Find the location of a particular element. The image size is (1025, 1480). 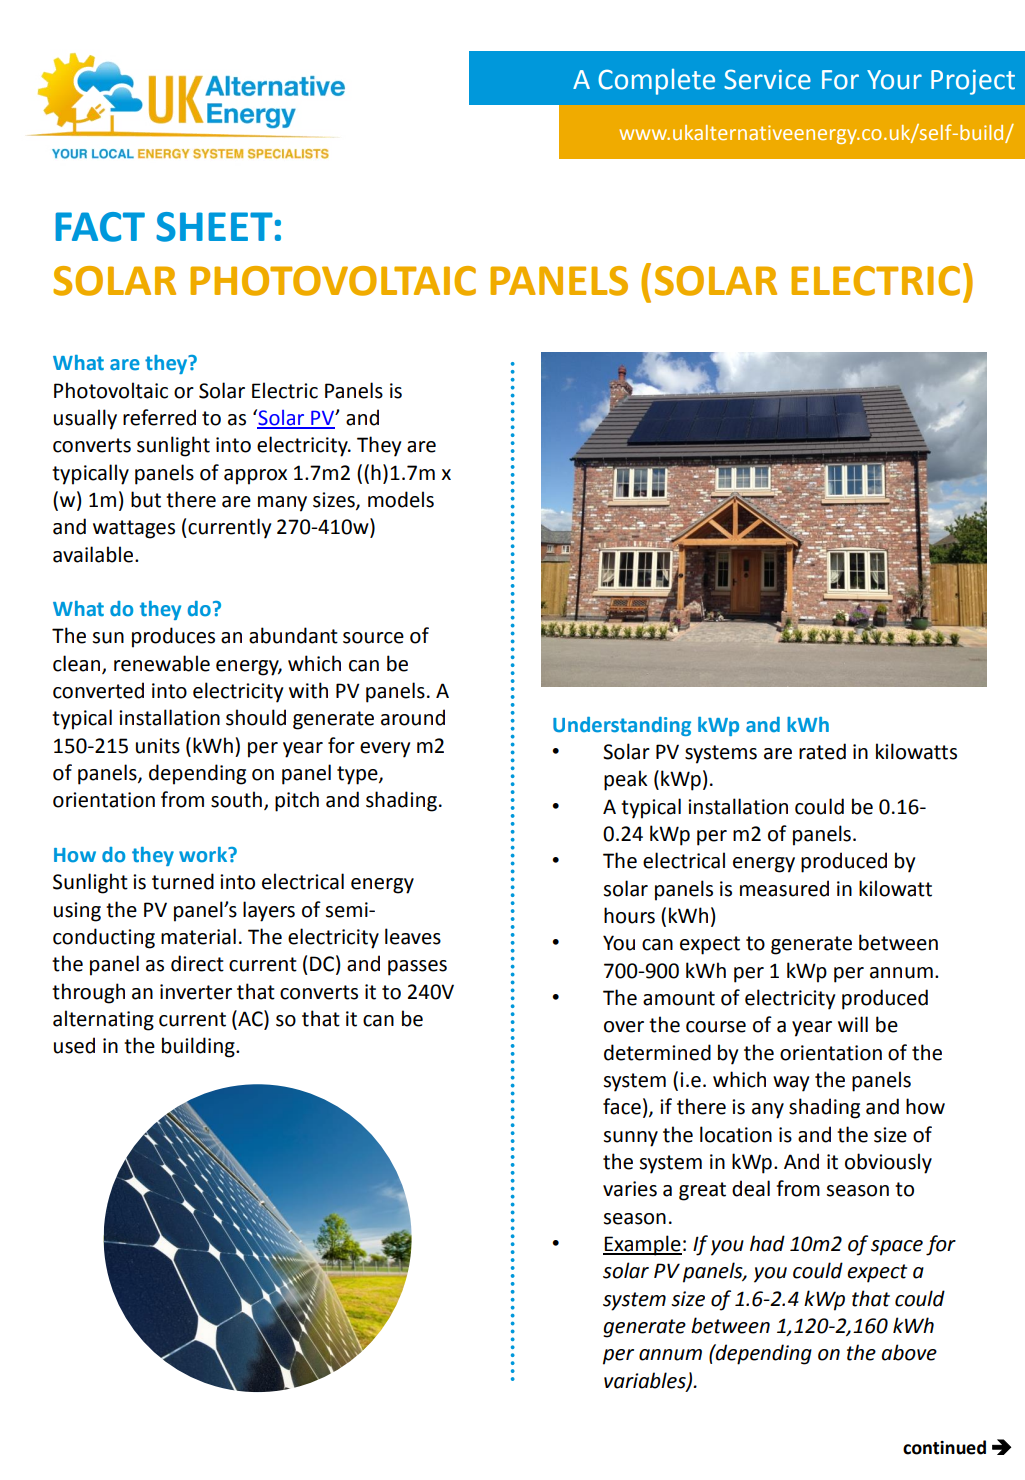

Your is located at coordinates (894, 80).
